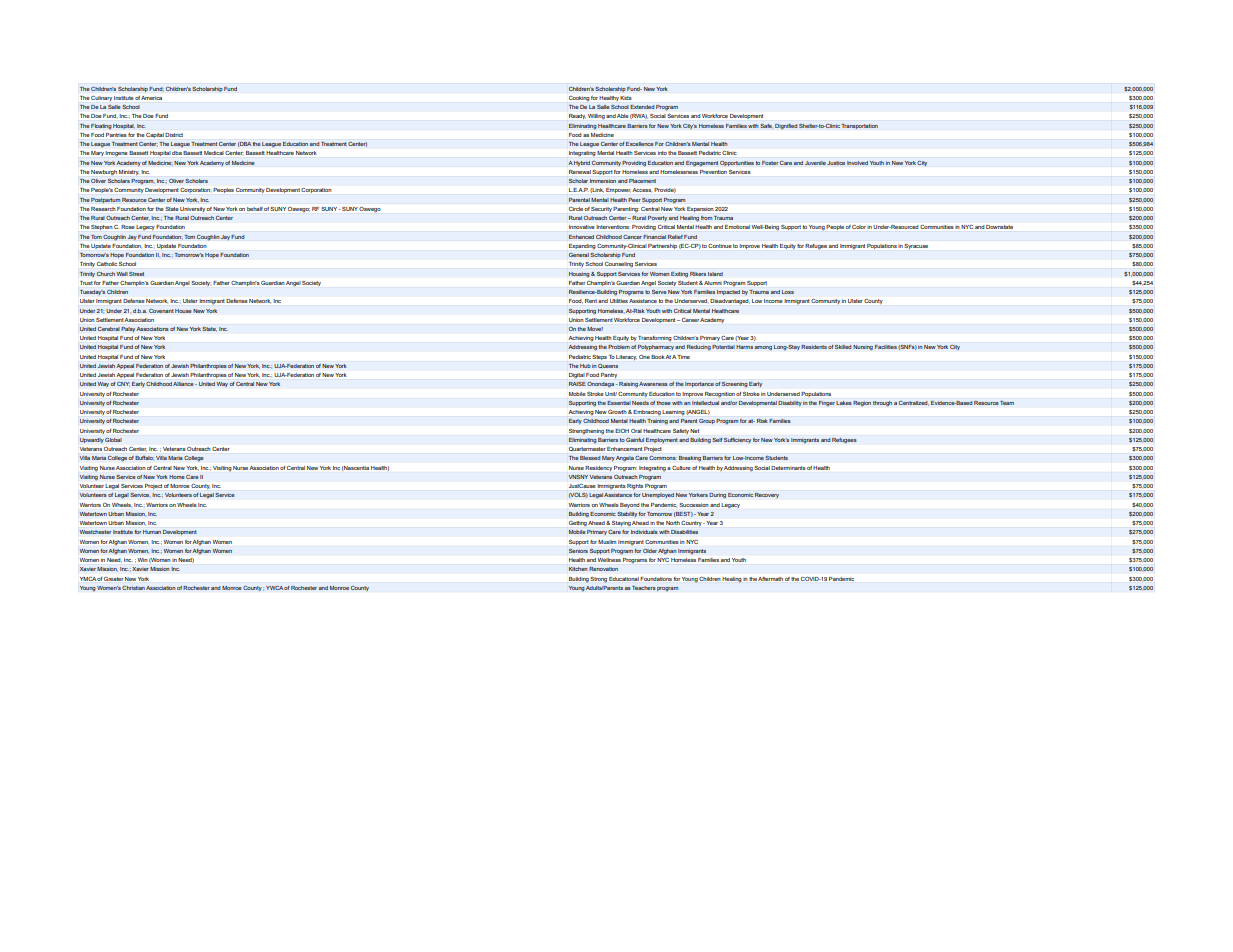 Image resolution: width=1233 pixels, height=952 pixels. What do you see at coordinates (595, 329) in the screenshot?
I see `Move` at bounding box center [595, 329].
